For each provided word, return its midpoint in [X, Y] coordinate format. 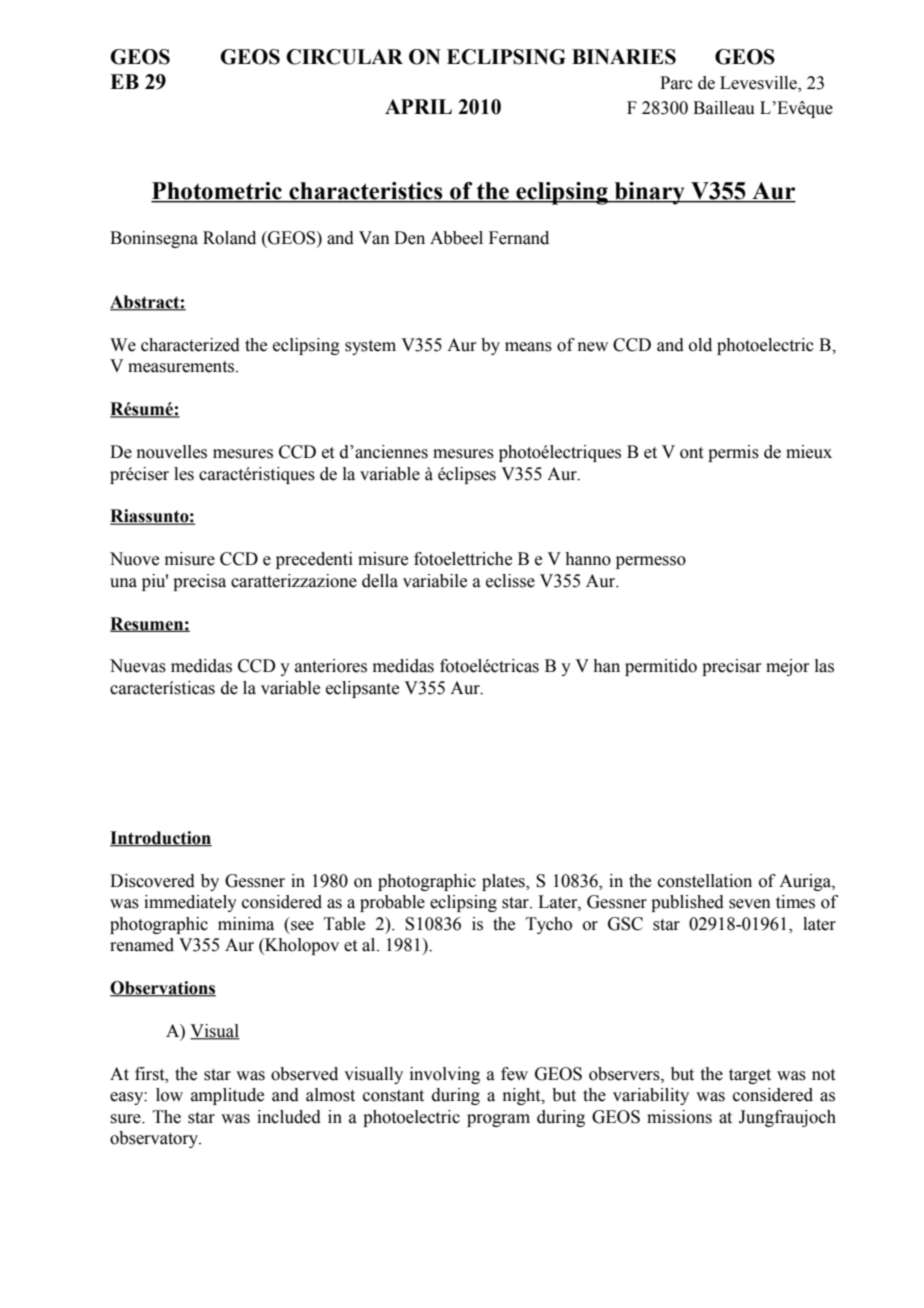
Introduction [161, 839]
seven [750, 904]
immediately [190, 903]
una [123, 583]
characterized [190, 345]
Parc [676, 83]
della [380, 581]
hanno [588, 559]
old [700, 345]
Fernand [519, 238]
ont [691, 453]
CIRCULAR [344, 57]
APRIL [418, 106]
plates [504, 882]
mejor [788, 667]
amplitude [227, 1096]
